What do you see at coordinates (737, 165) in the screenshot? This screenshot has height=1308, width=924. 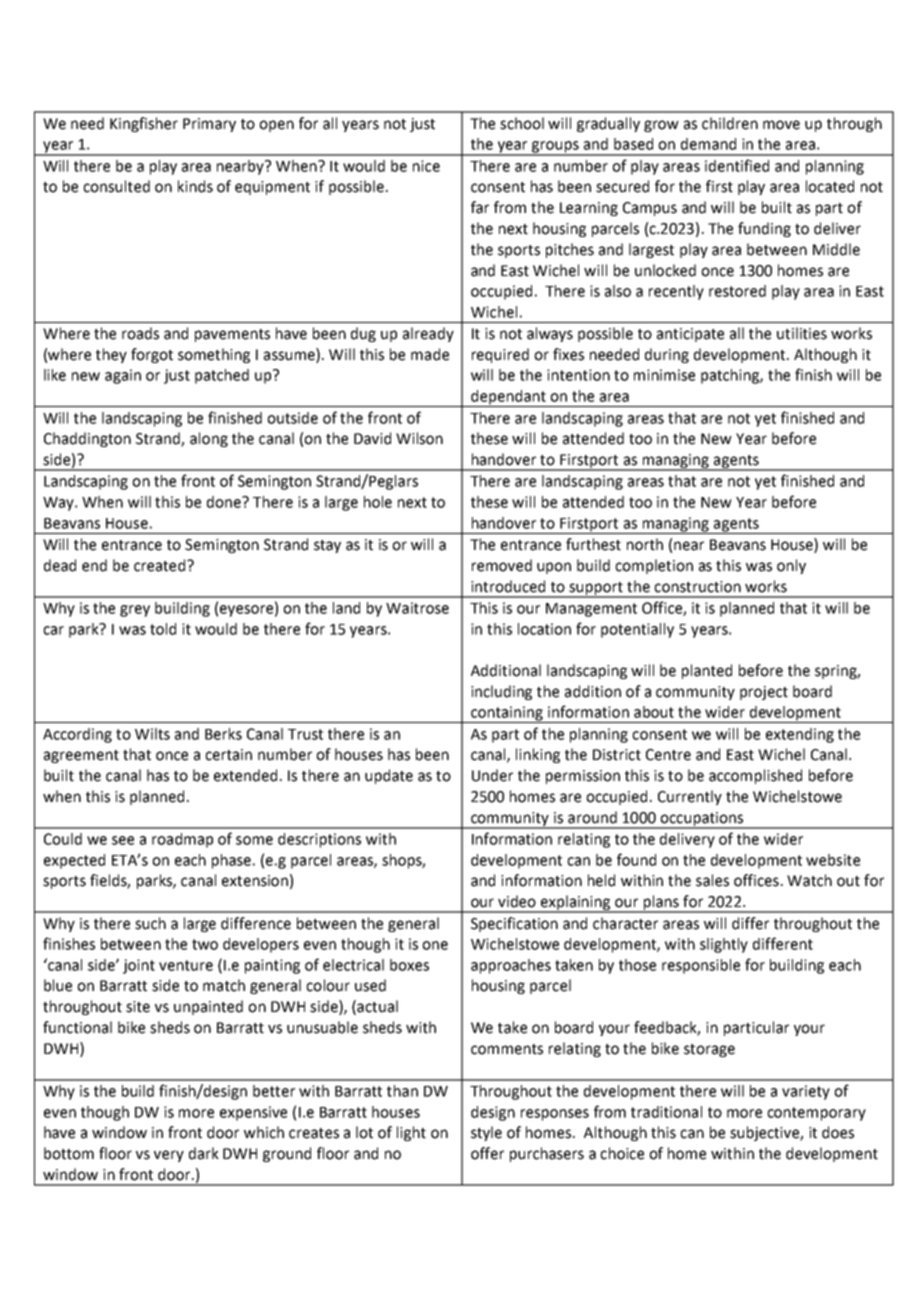 I see `identified` at bounding box center [737, 165].
